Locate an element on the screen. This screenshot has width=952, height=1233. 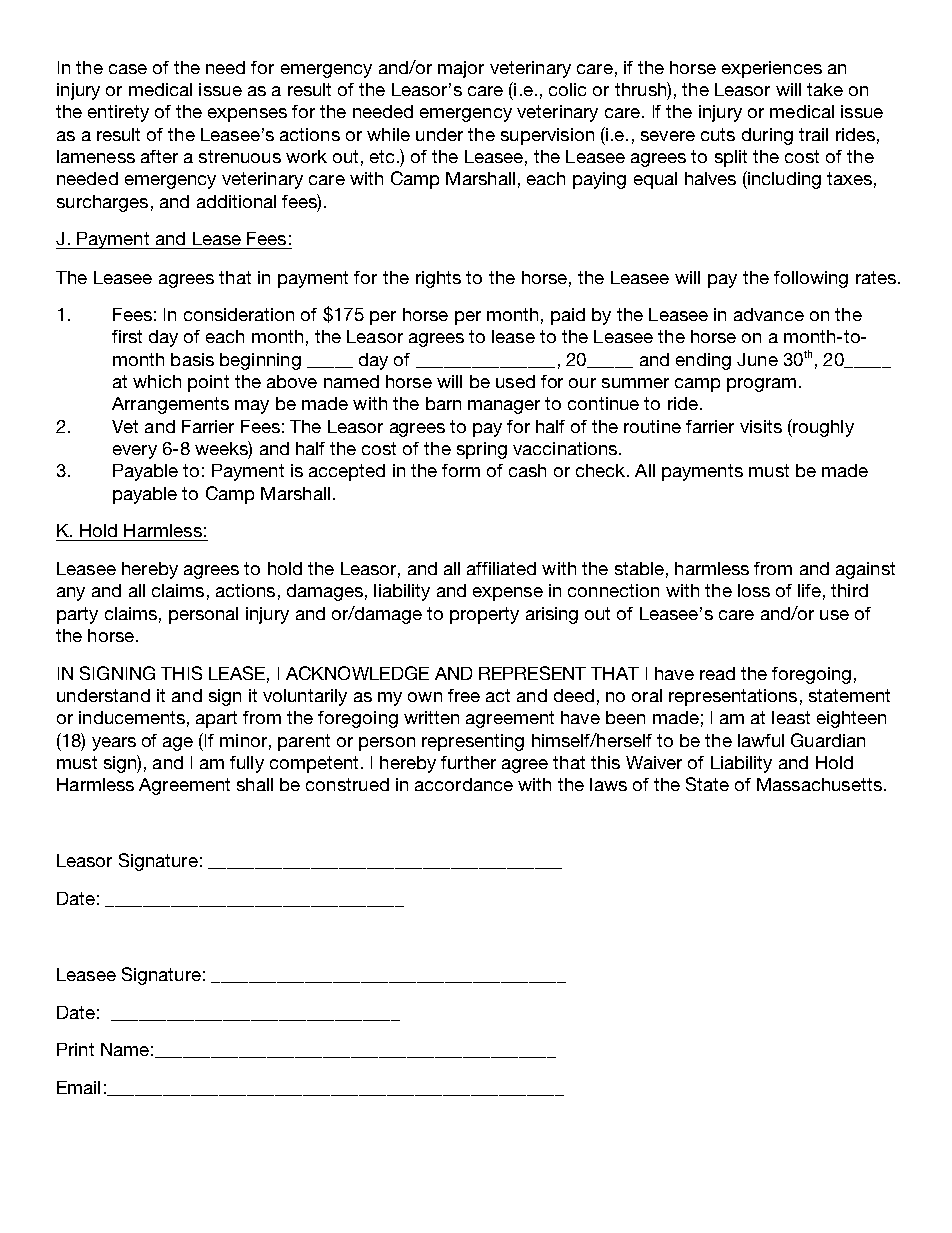
Massachusetts is located at coordinates (819, 784).
